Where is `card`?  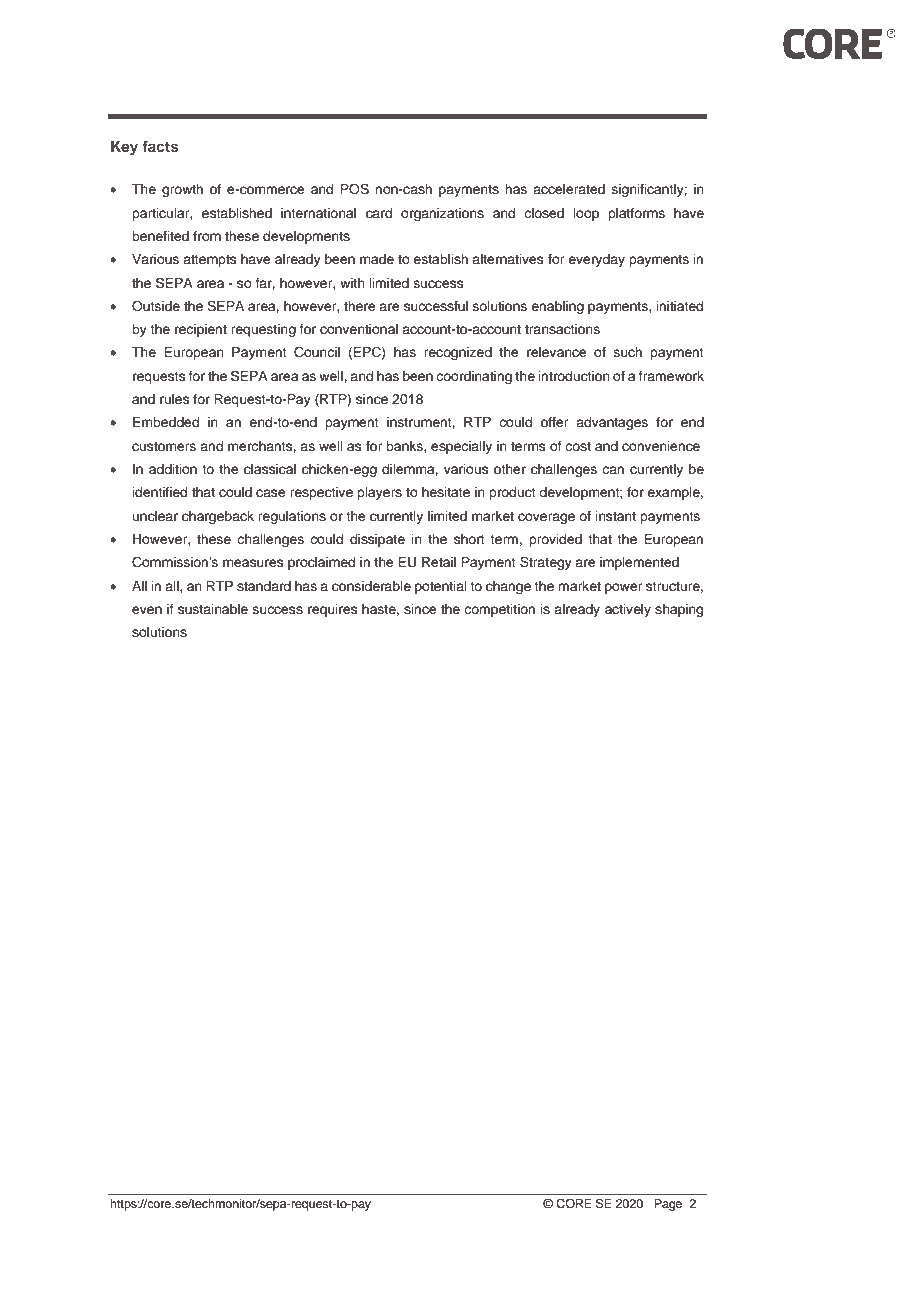 card is located at coordinates (379, 213).
